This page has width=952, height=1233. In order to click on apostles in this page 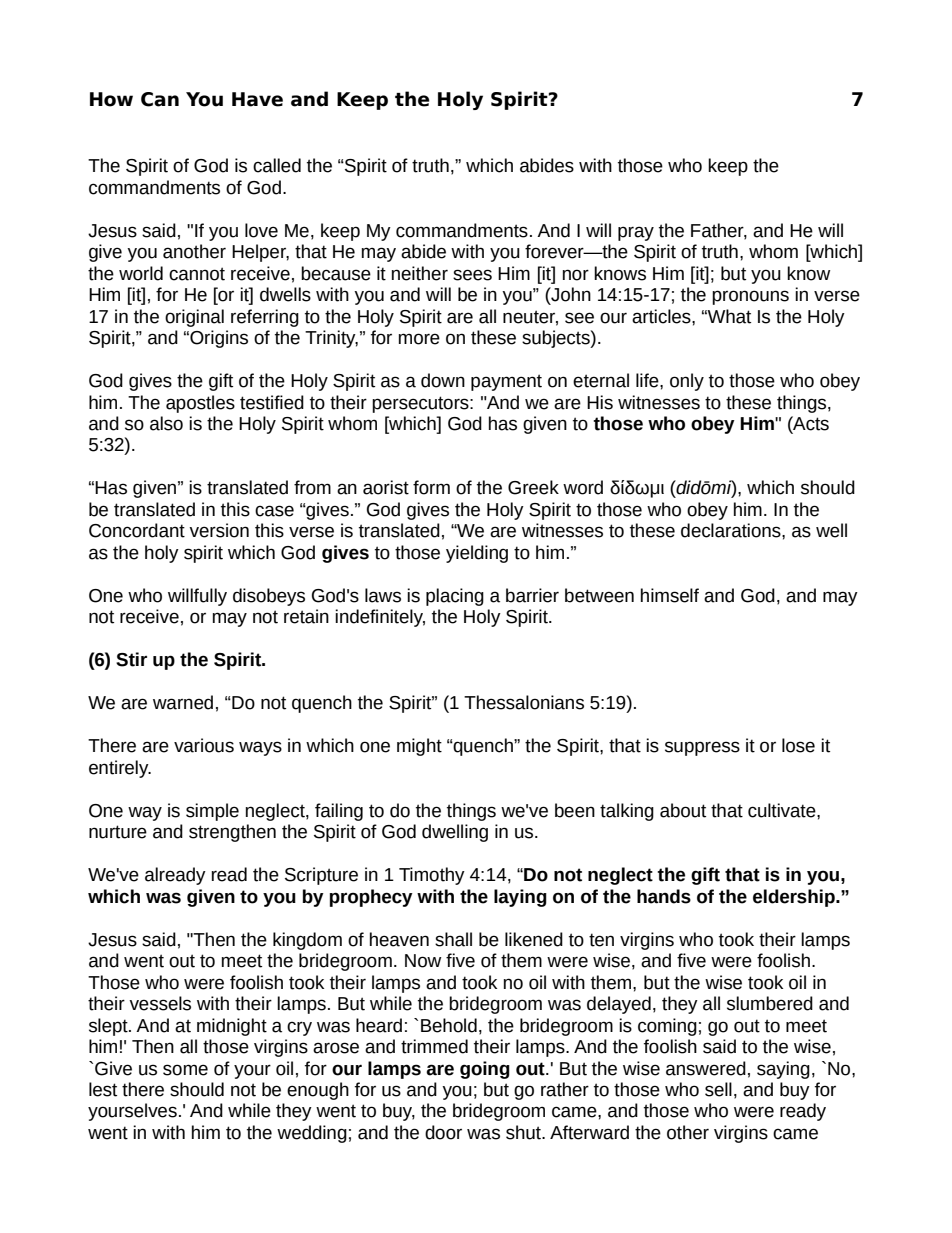, I will do `click(200, 404)`.
